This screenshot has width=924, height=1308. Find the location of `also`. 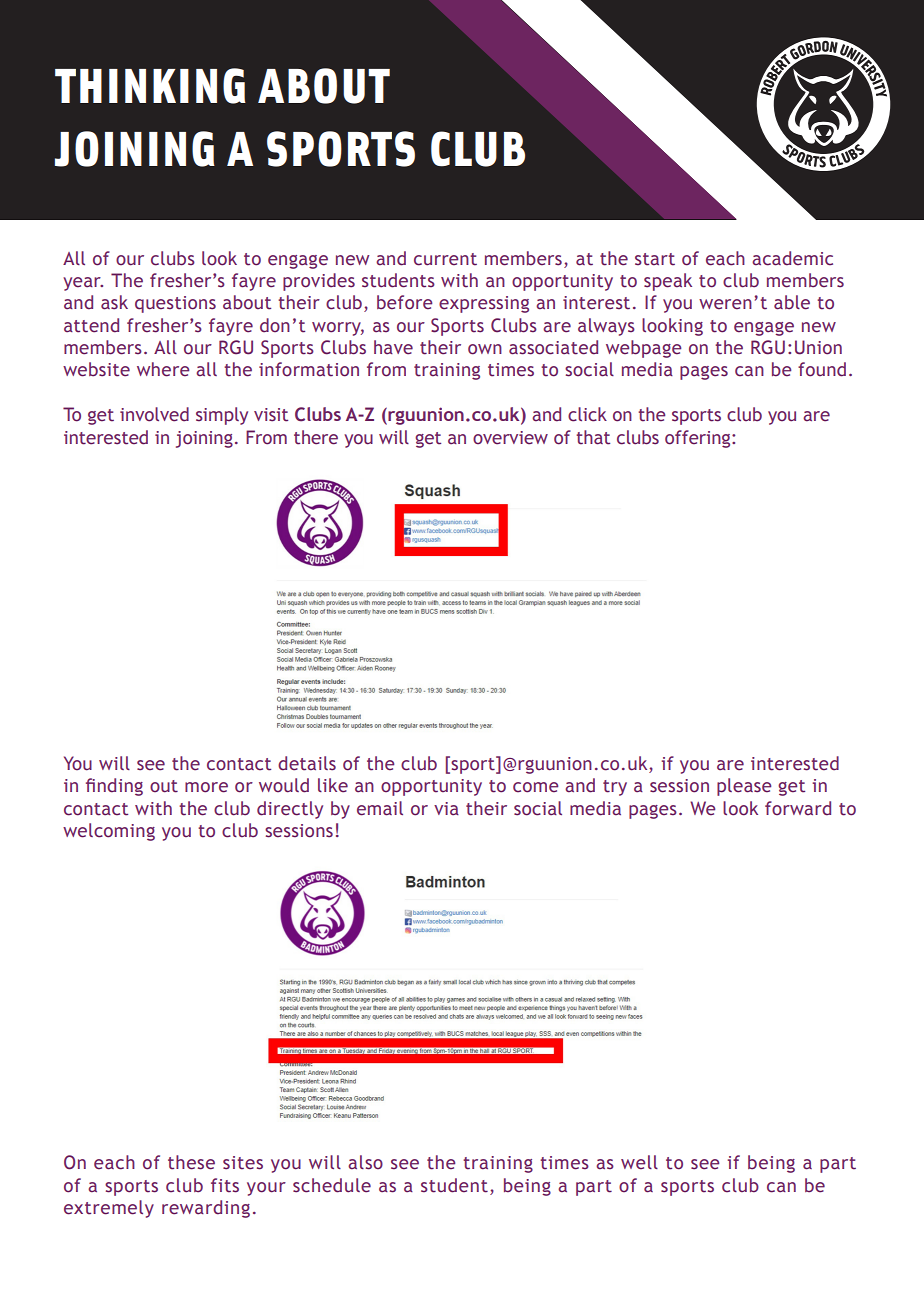

also is located at coordinates (365, 1162).
